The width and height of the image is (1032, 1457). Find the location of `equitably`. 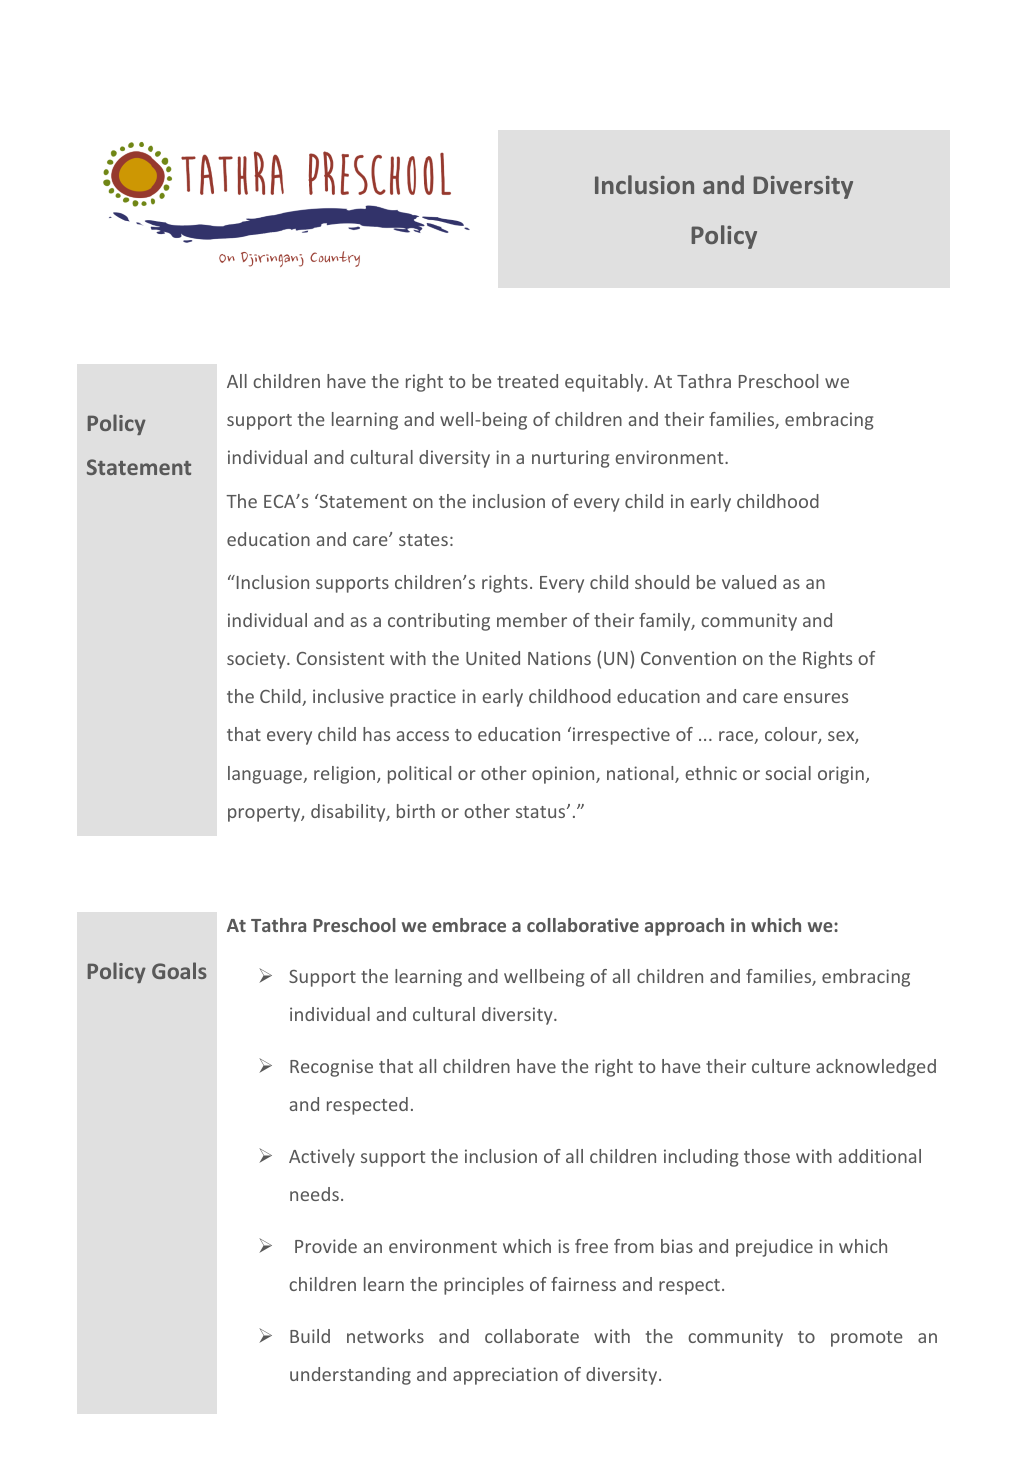

equitably is located at coordinates (605, 383).
